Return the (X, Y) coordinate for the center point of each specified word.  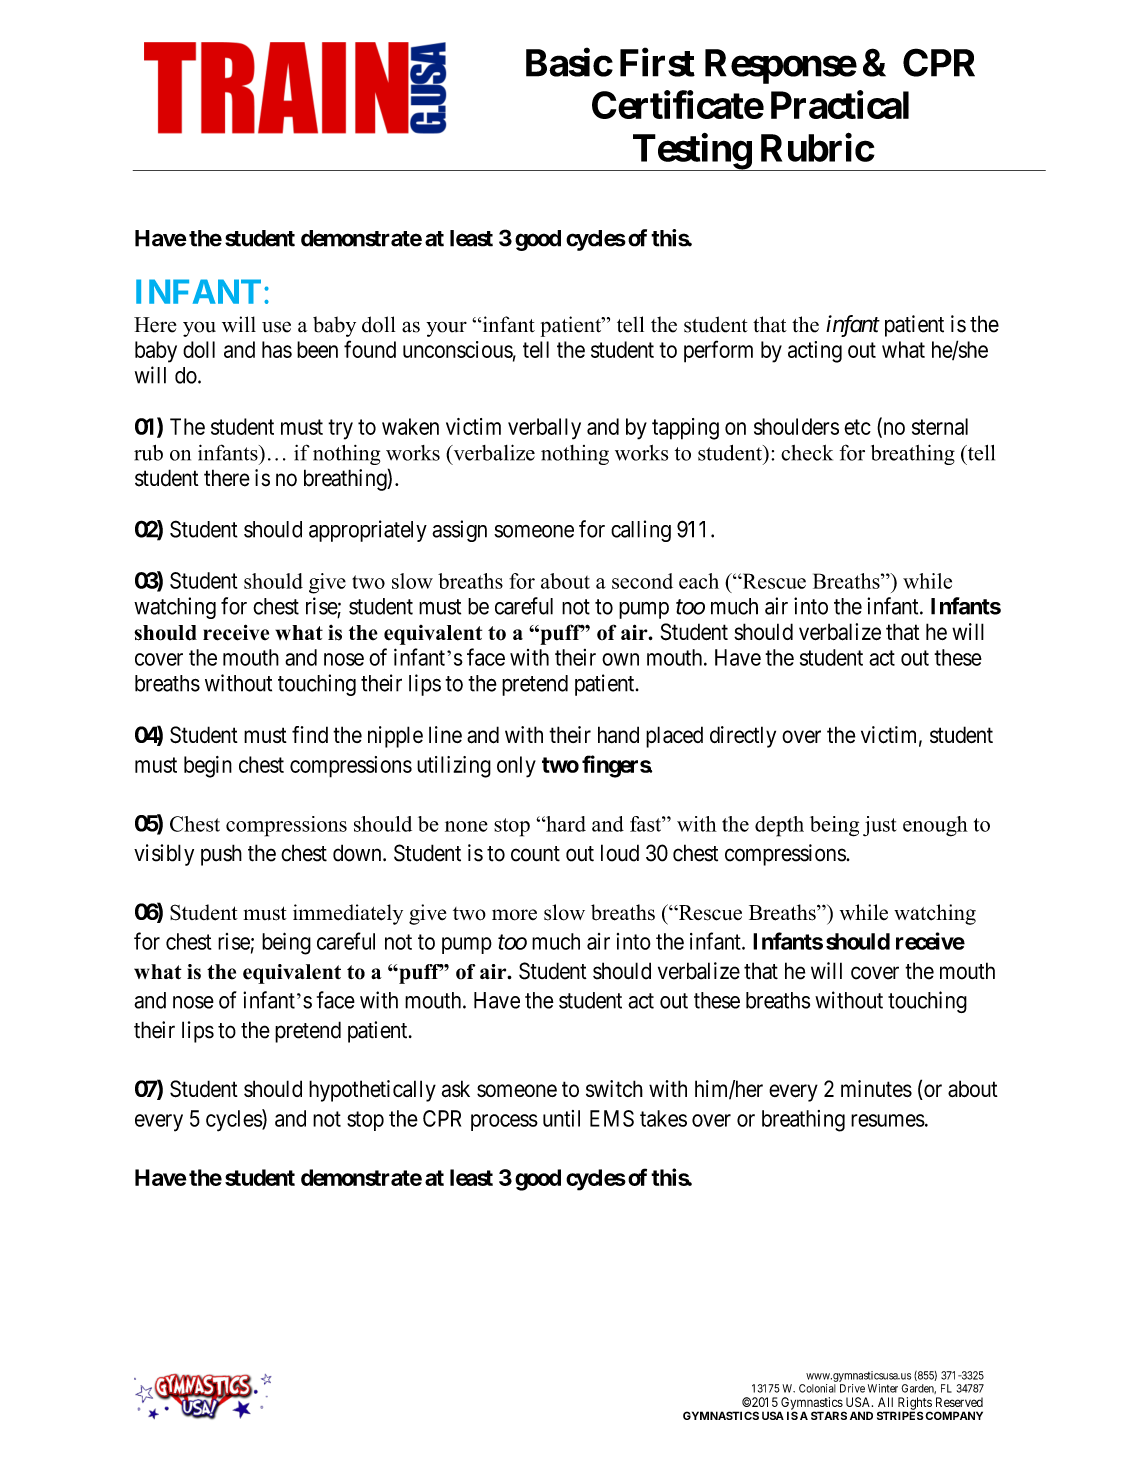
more (514, 915)
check (807, 453)
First (657, 62)
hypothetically (372, 1091)
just (880, 826)
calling (641, 531)
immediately (348, 914)
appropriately (368, 531)
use (276, 327)
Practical (840, 104)
